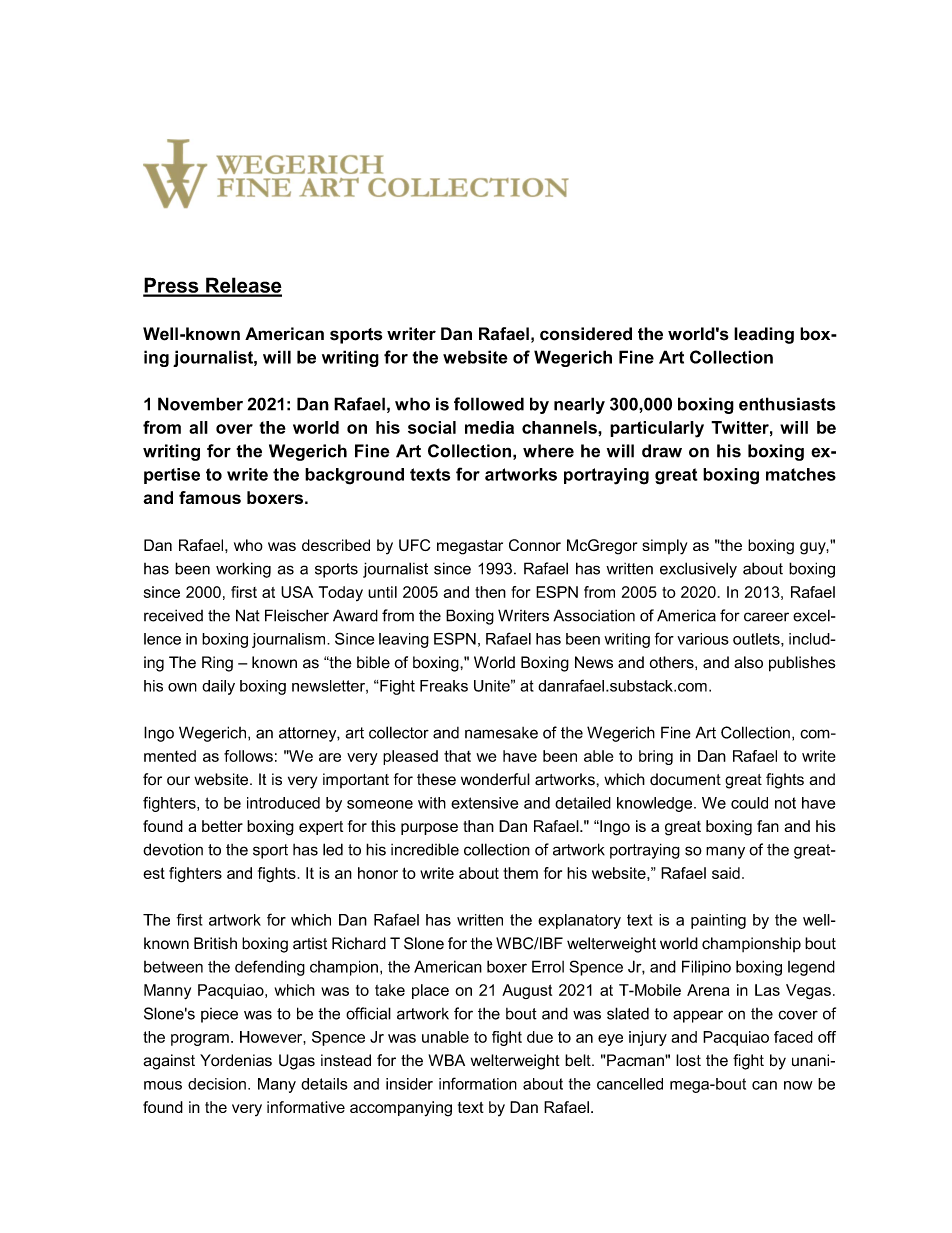 The width and height of the page is (952, 1233). What do you see at coordinates (222, 826) in the page?
I see `better` at bounding box center [222, 826].
